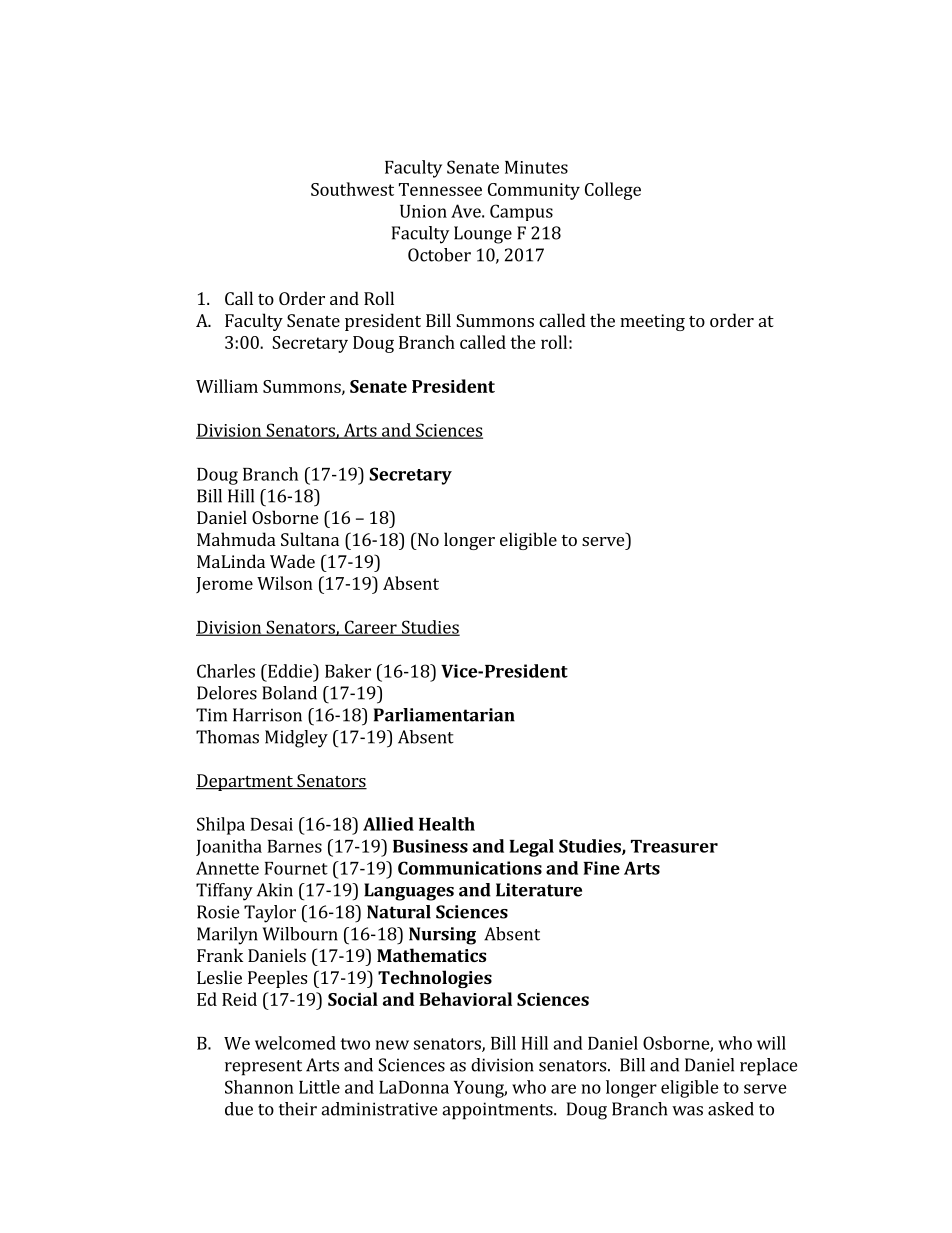  I want to click on Sultana, so click(310, 539).
